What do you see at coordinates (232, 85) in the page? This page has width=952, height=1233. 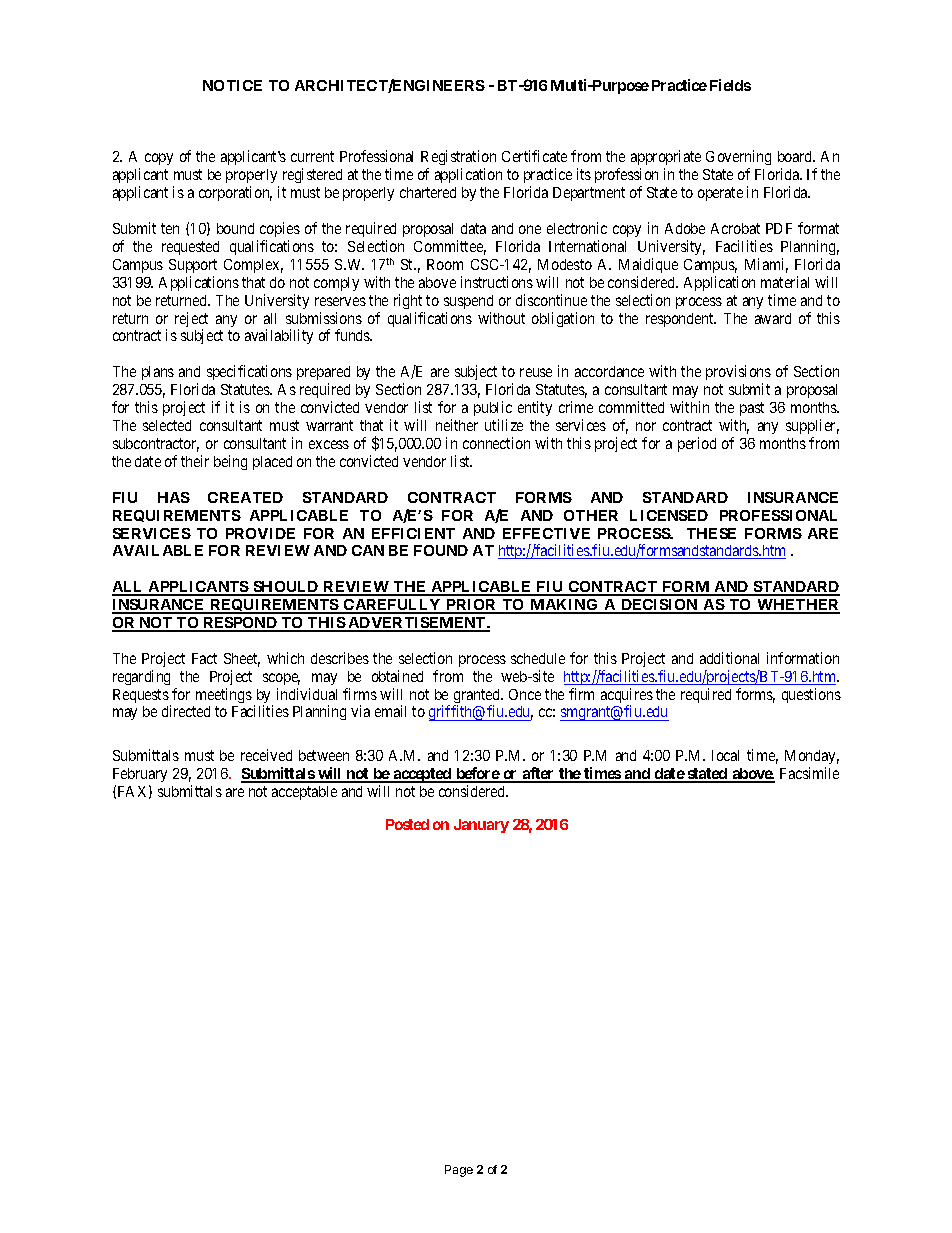 I see `NOTICE` at bounding box center [232, 85].
